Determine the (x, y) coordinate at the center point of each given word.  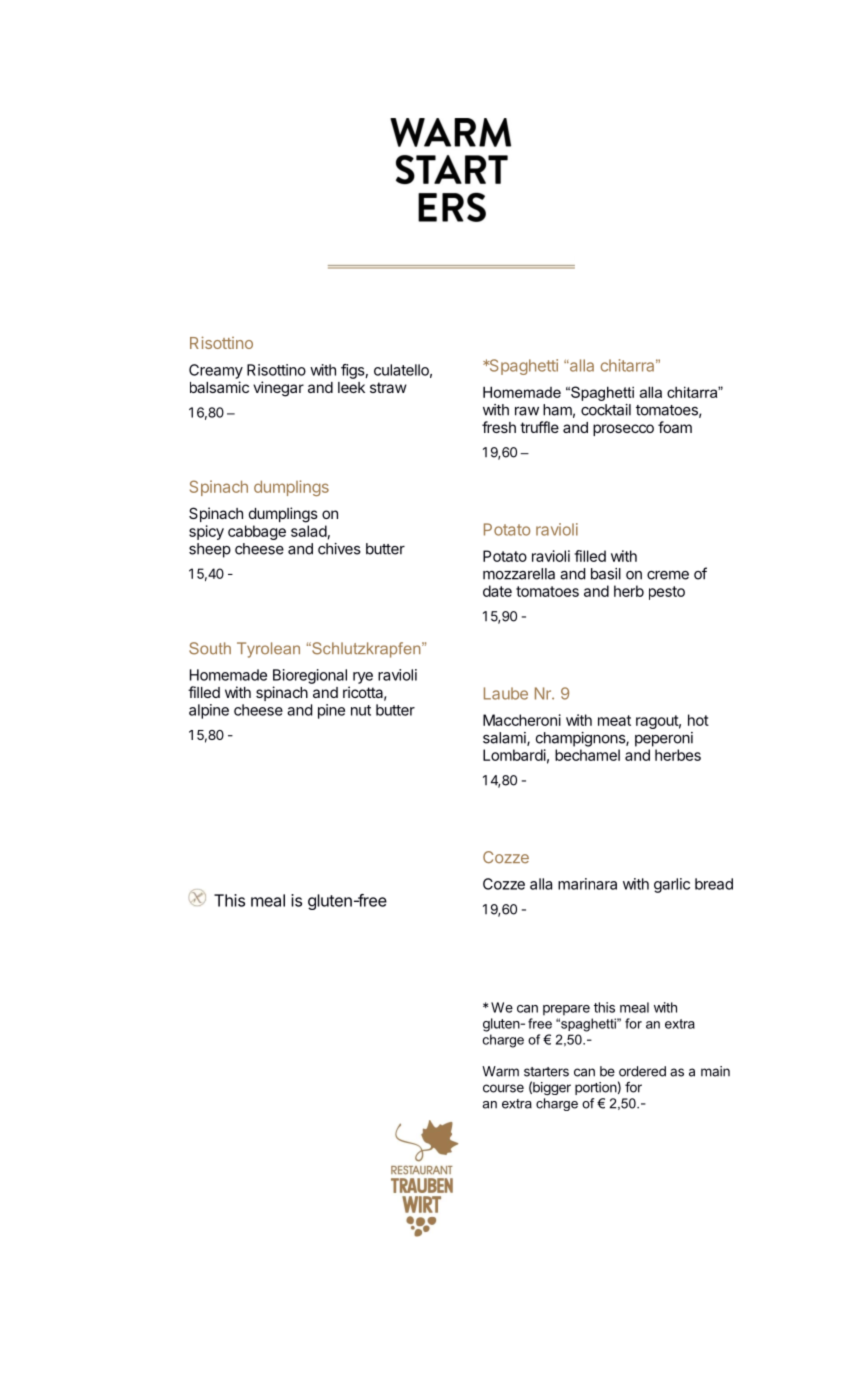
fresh (499, 427)
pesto (667, 593)
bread (714, 884)
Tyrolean (268, 650)
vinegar (278, 389)
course (503, 1088)
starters (546, 1072)
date (497, 591)
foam (675, 427)
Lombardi (514, 755)
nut (361, 710)
